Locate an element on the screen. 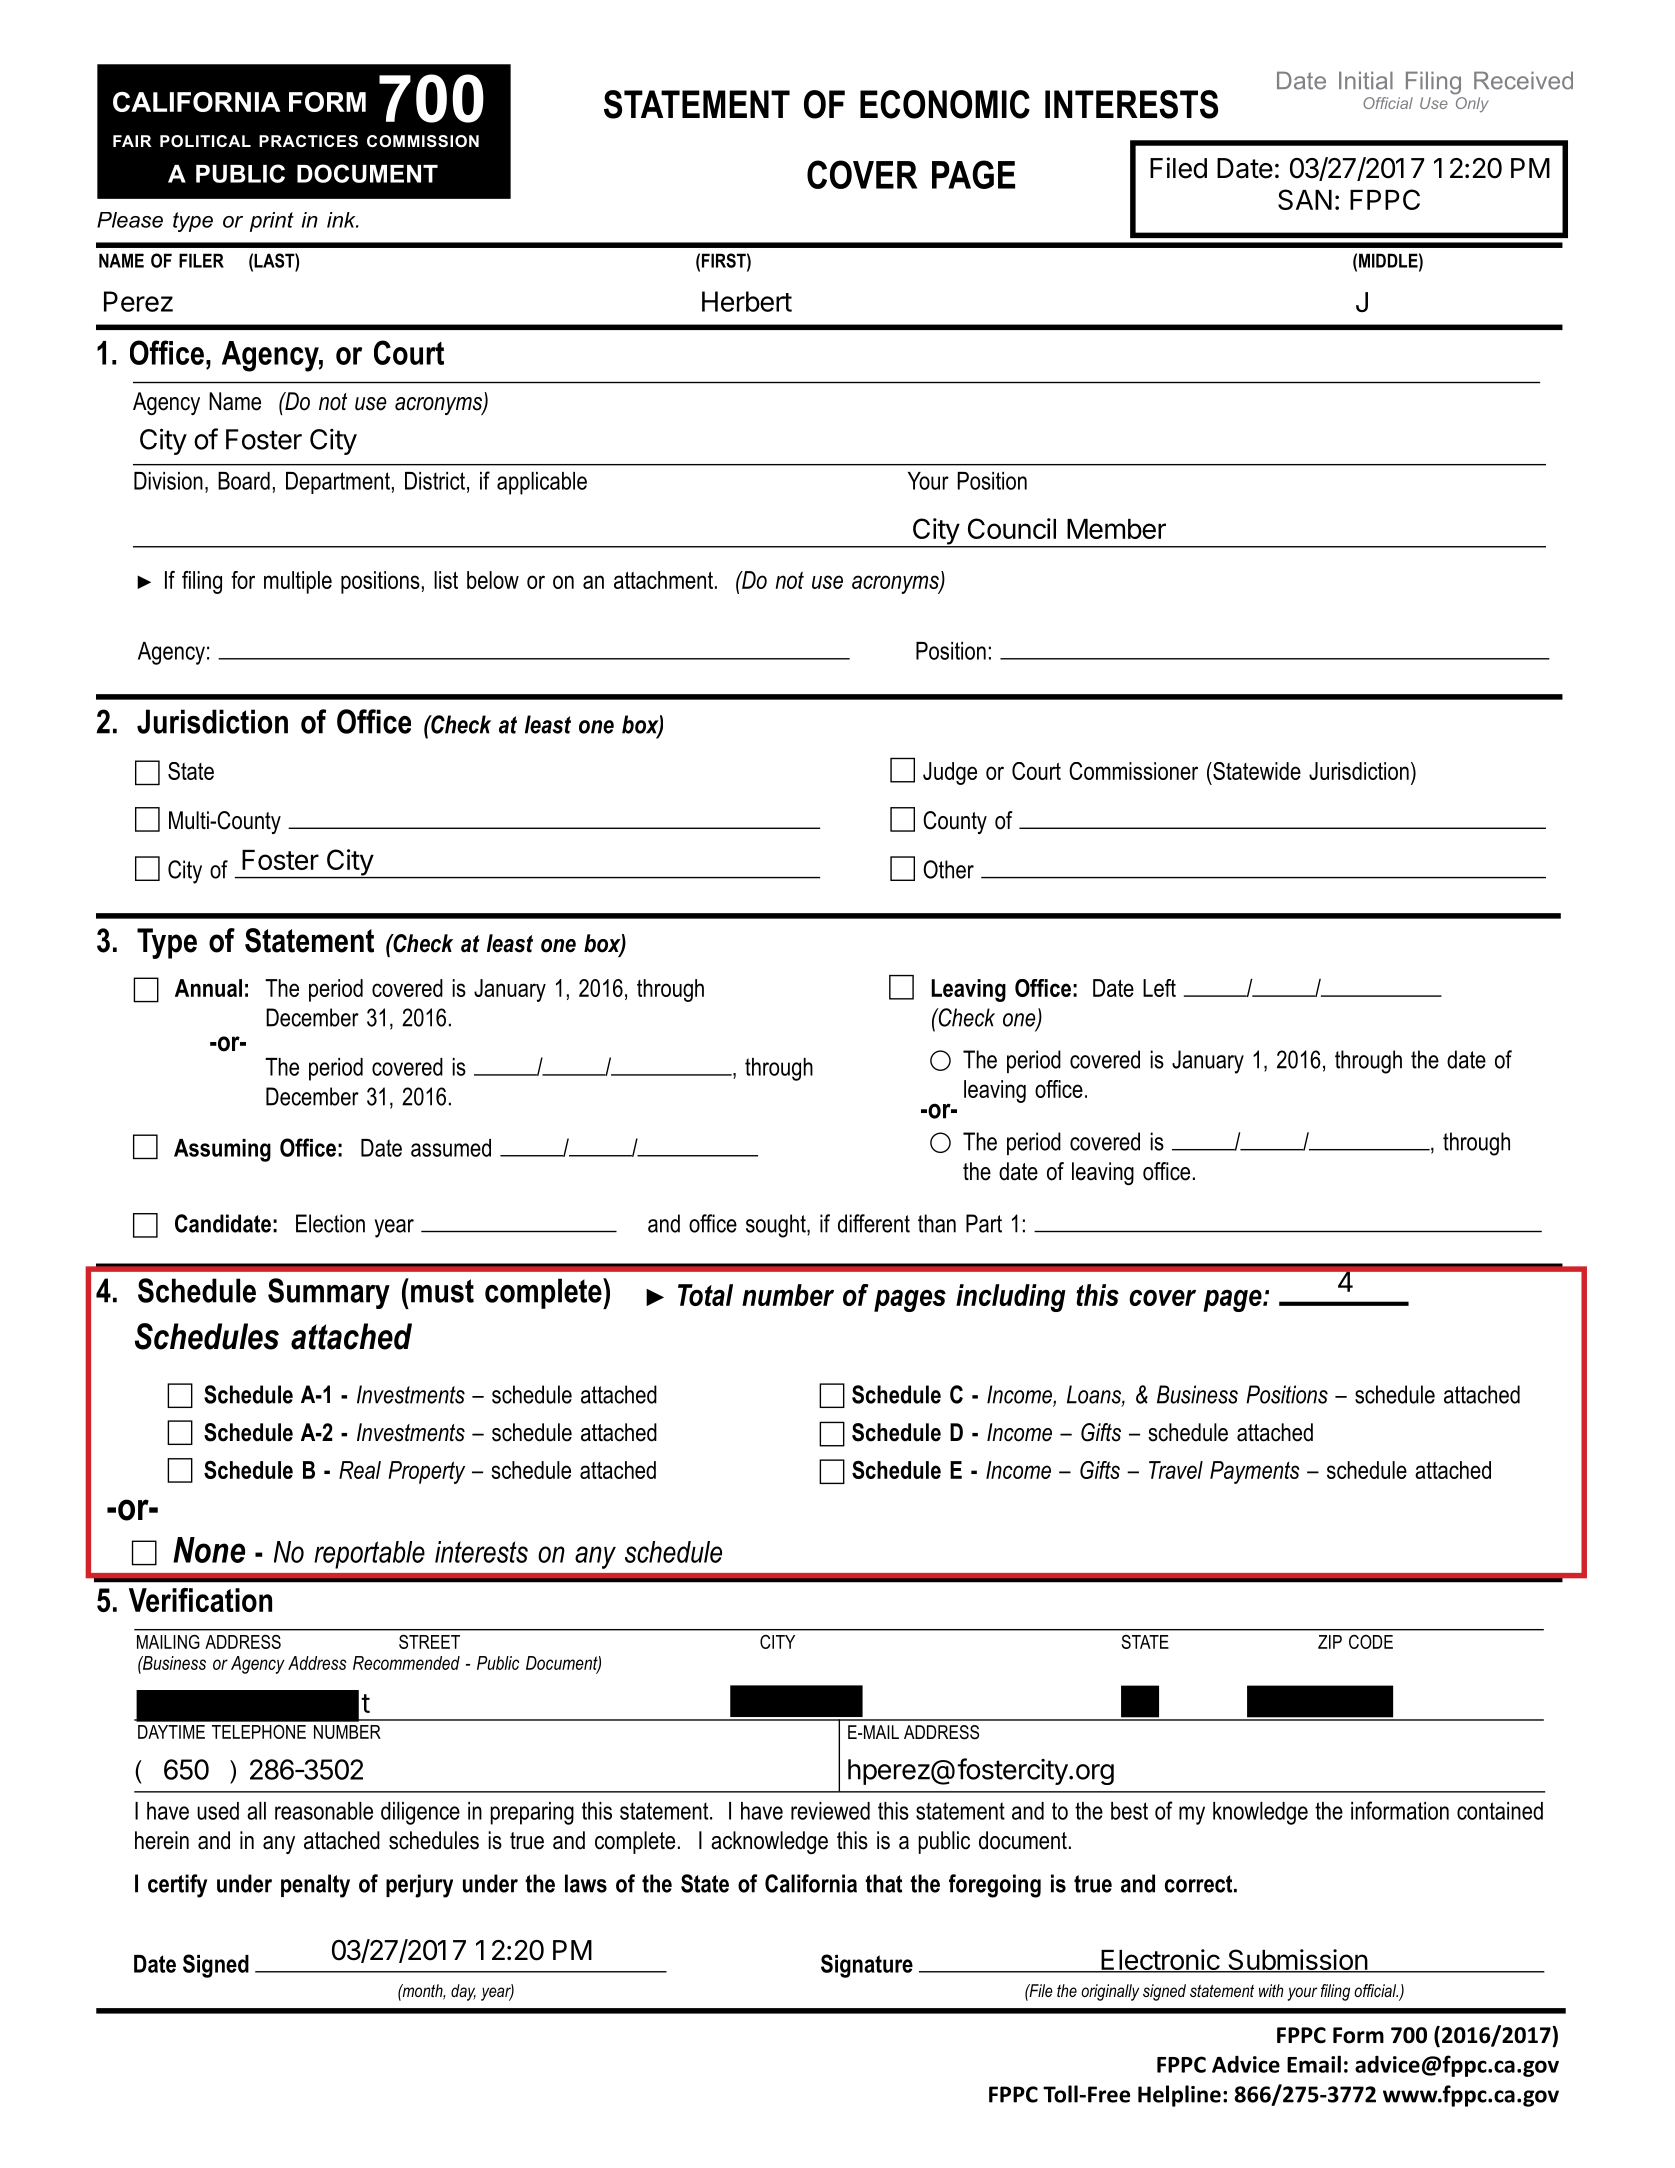 Image resolution: width=1675 pixels, height=2168 pixels. Herbert is located at coordinates (747, 301).
